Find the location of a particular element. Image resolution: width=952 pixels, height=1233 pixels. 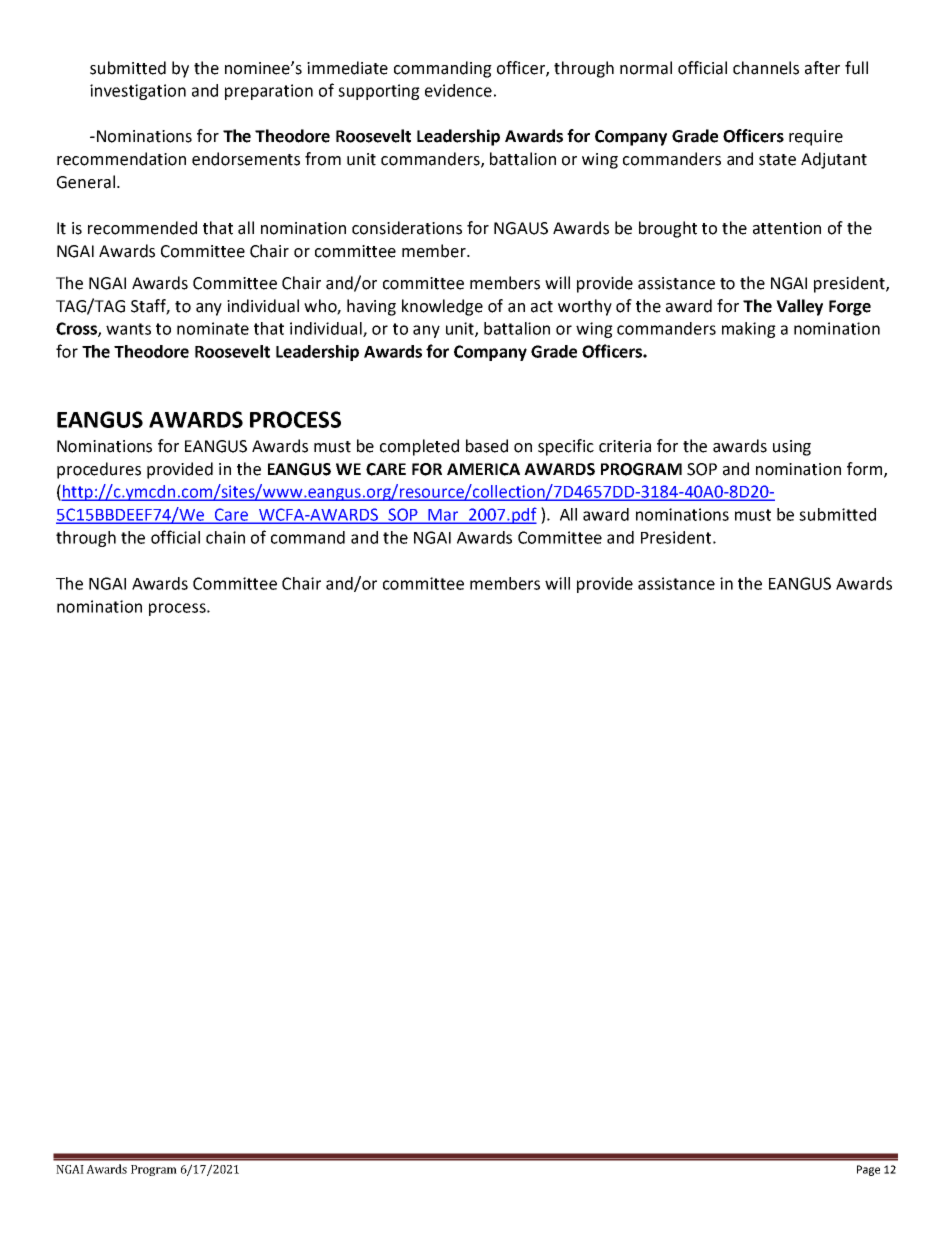

evidence is located at coordinates (458, 90).
